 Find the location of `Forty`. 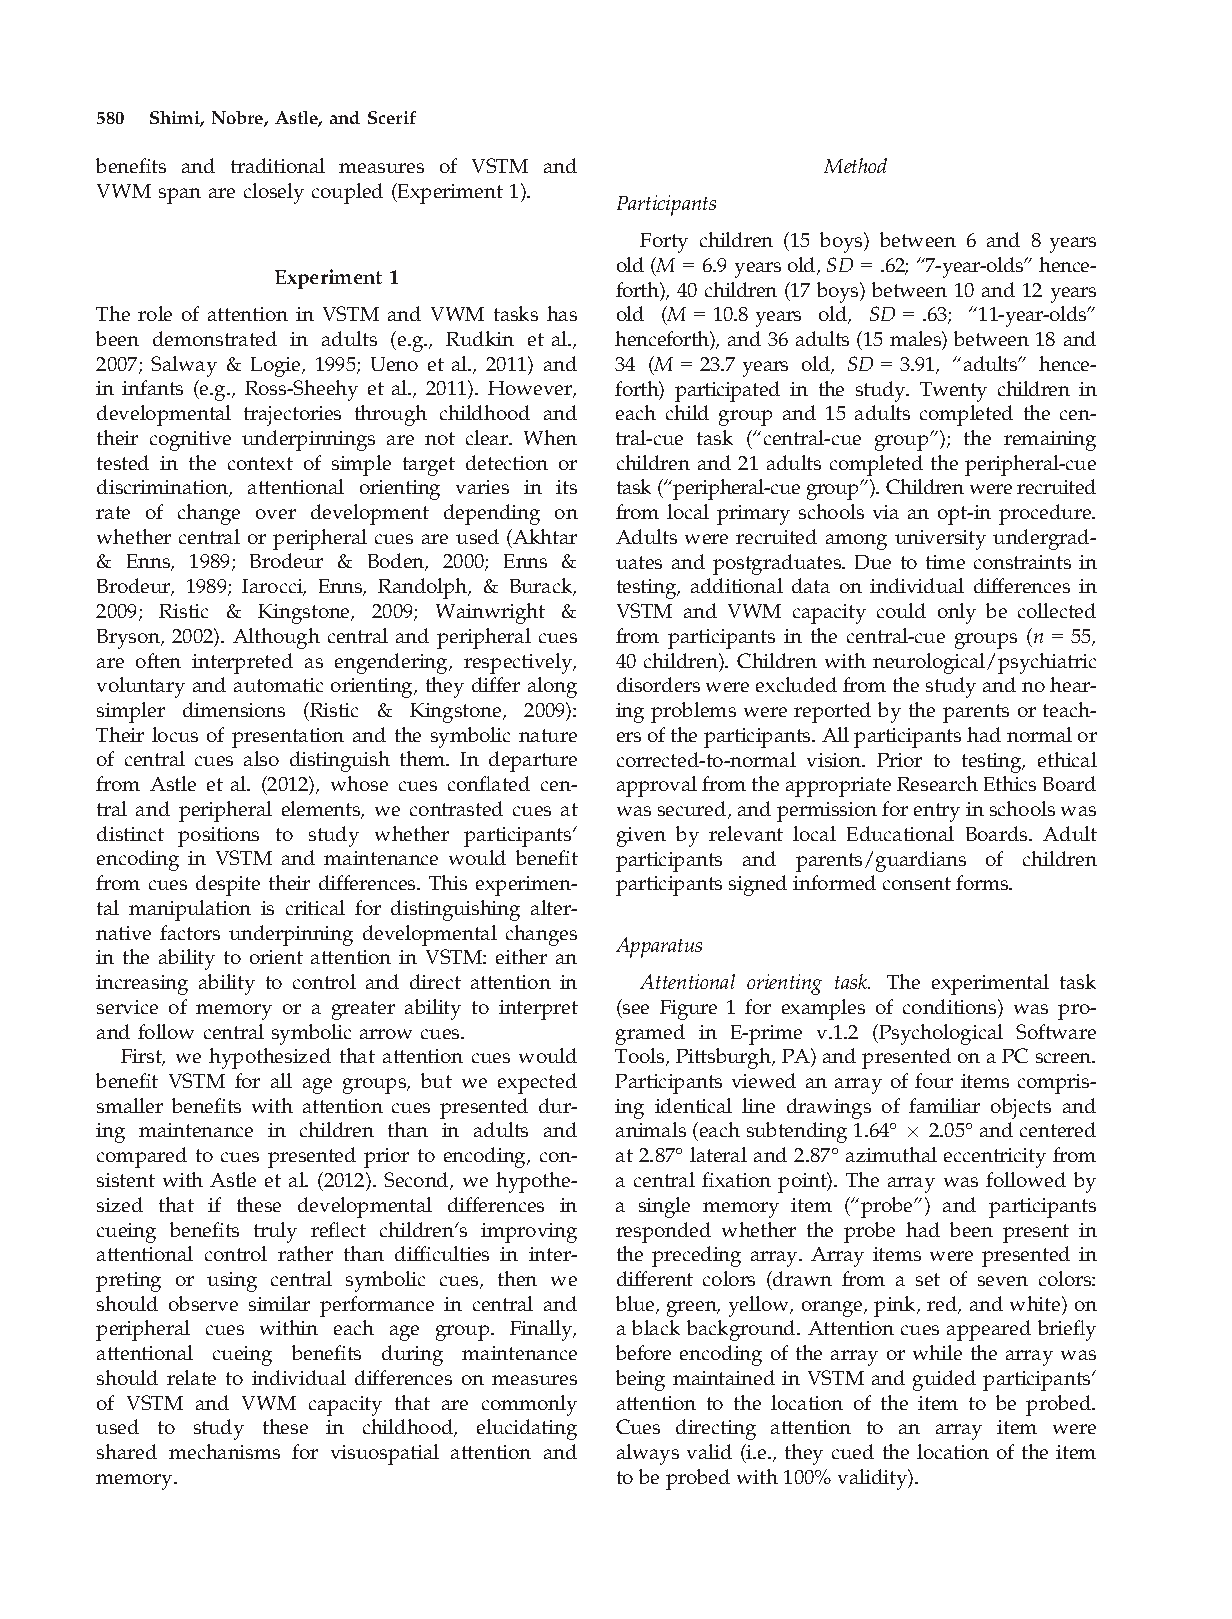

Forty is located at coordinates (664, 243).
